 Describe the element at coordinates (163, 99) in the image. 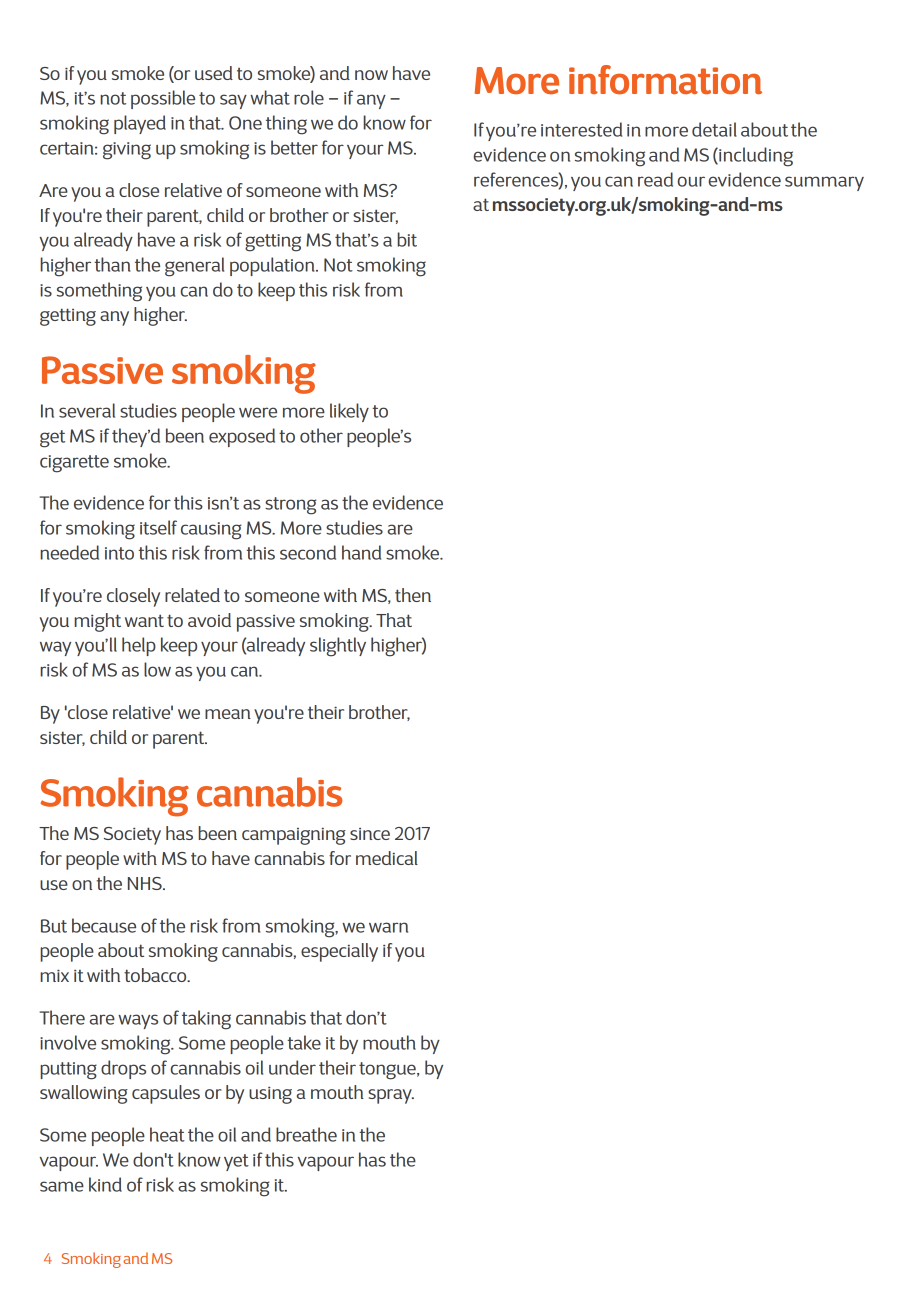

I see `possible` at that location.
